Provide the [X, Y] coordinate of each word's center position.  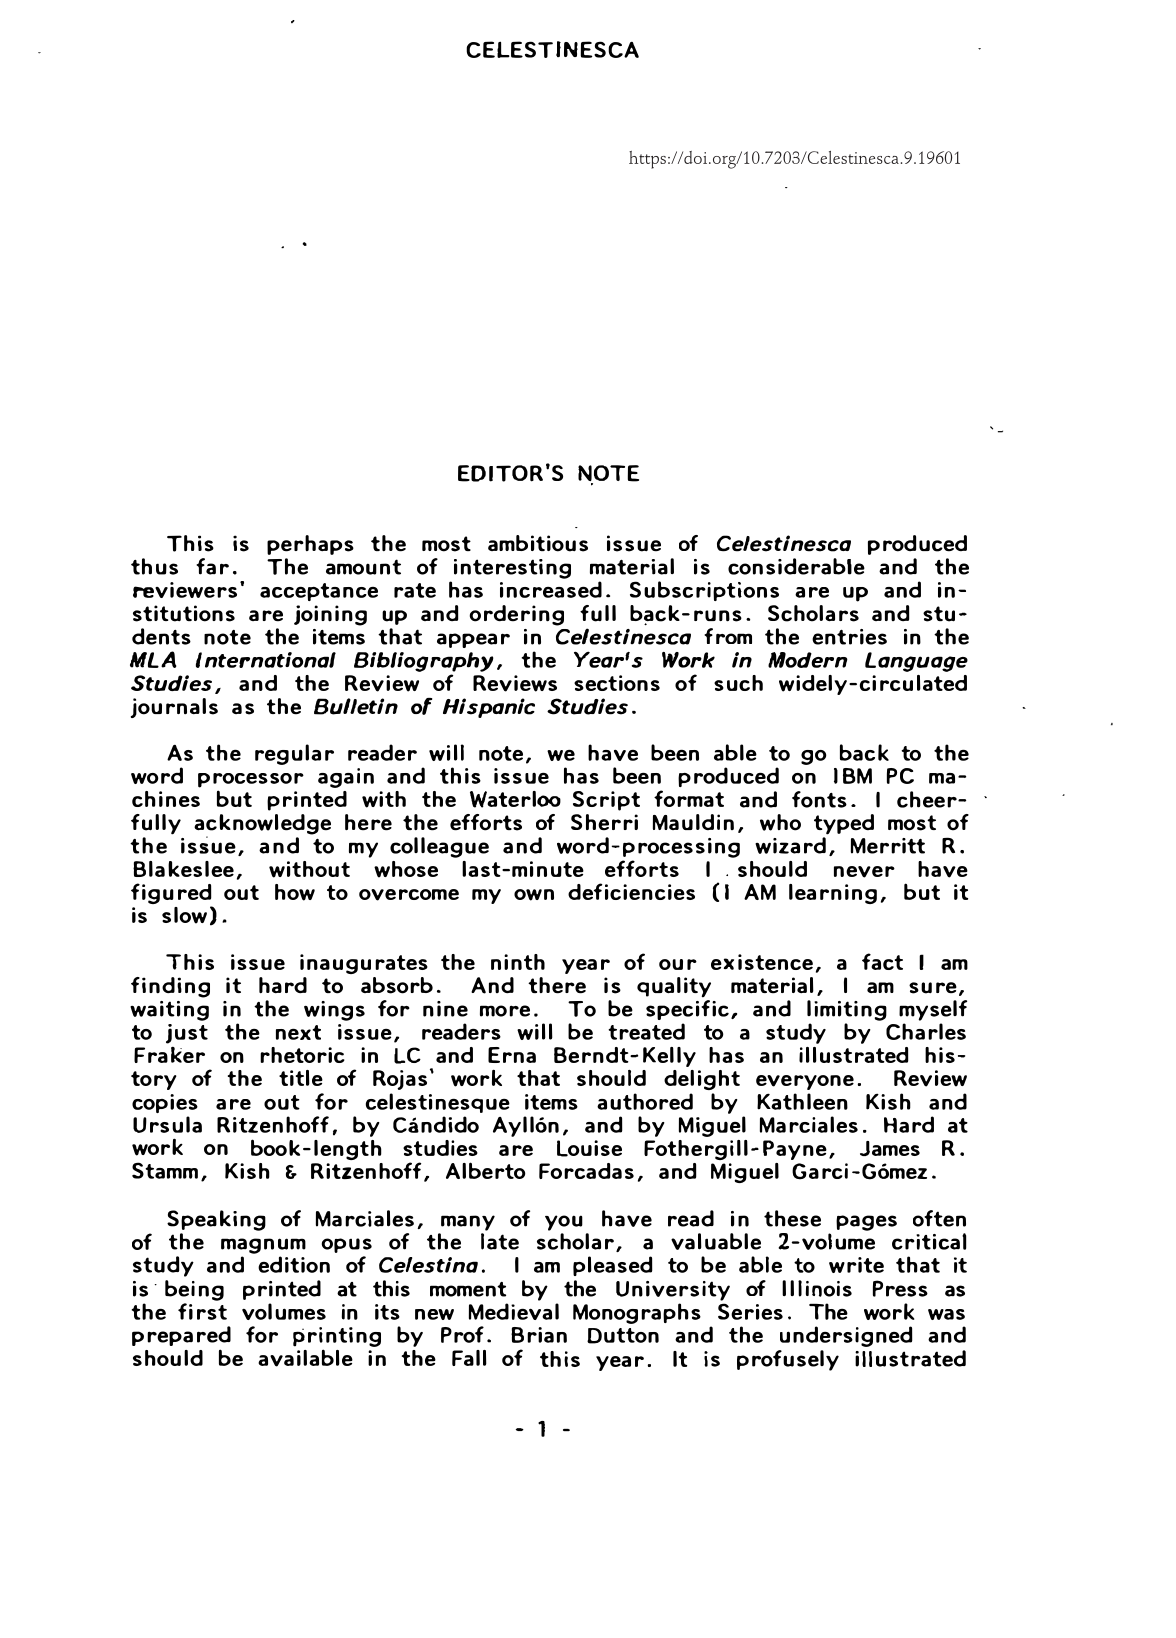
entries [849, 637]
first [202, 1310]
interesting [512, 569]
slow [184, 915]
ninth [518, 962]
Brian [539, 1335]
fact [882, 961]
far [212, 566]
